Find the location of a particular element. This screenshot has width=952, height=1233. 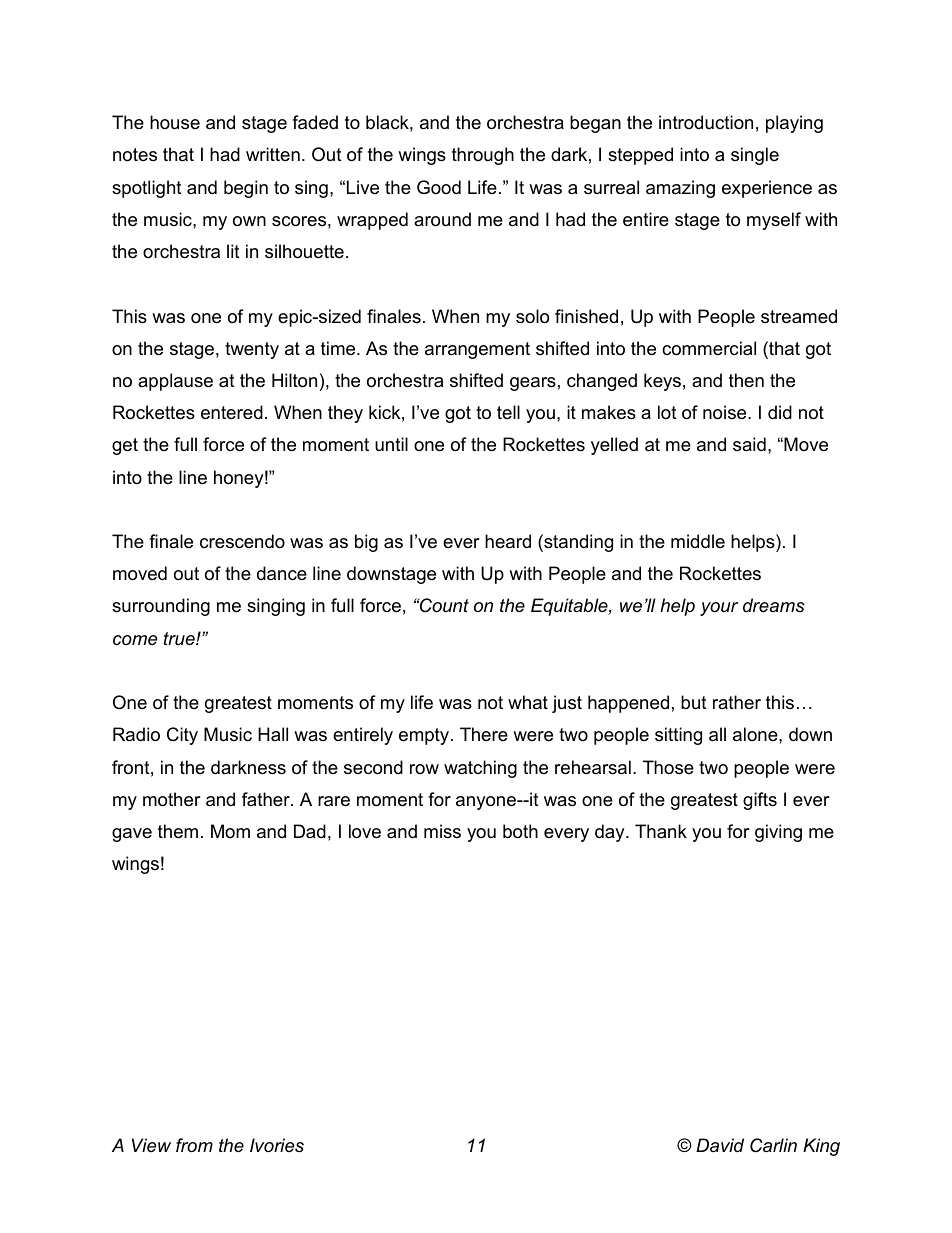

your is located at coordinates (719, 609).
